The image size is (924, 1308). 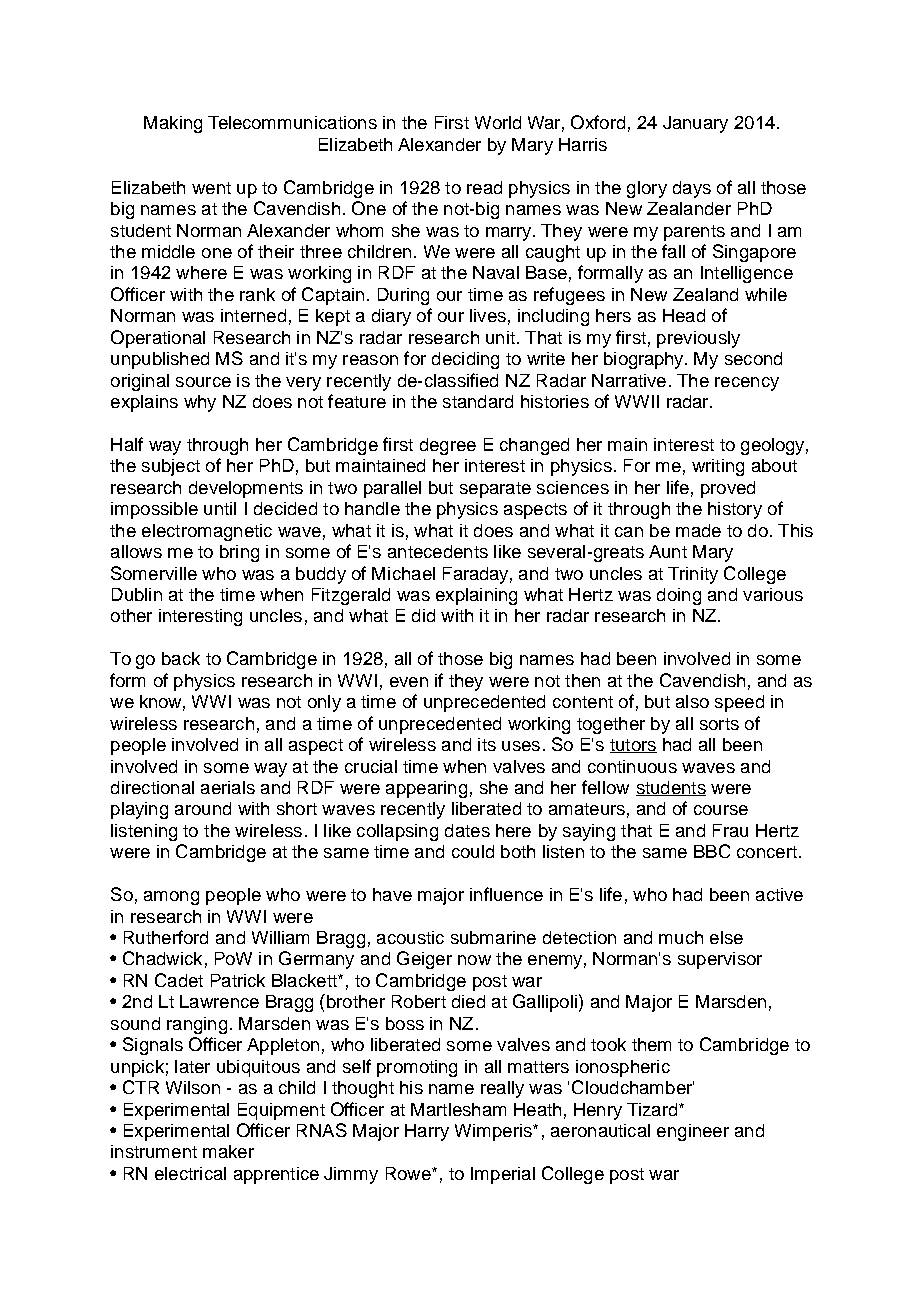 What do you see at coordinates (166, 937) in the document?
I see `Rutherford` at bounding box center [166, 937].
